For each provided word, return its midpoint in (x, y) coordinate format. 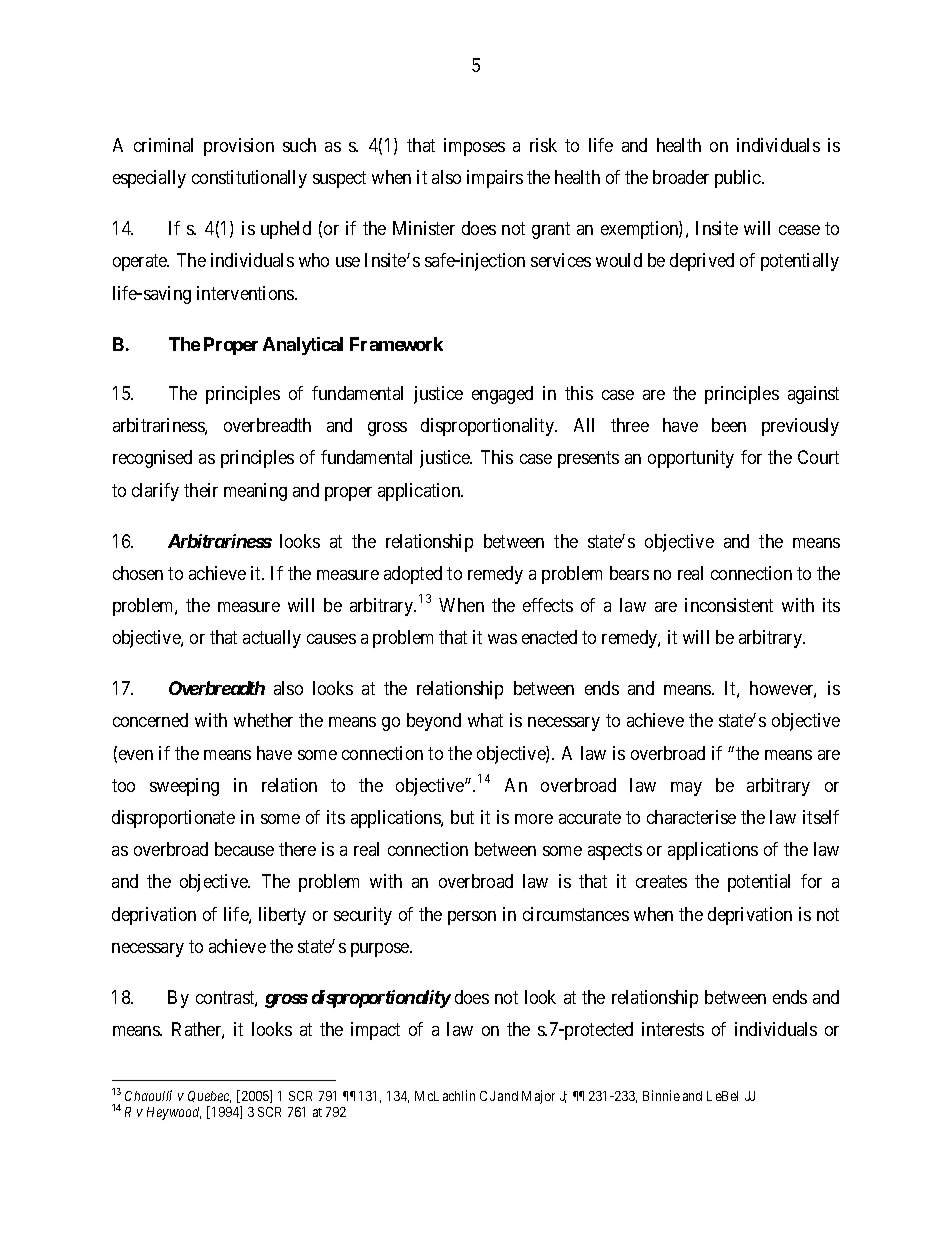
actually (272, 639)
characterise (691, 817)
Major (538, 1097)
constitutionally (249, 179)
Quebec (209, 1097)
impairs (495, 179)
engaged (502, 395)
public (739, 179)
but (462, 817)
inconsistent (729, 605)
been (729, 425)
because (244, 849)
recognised (152, 459)
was (502, 639)
